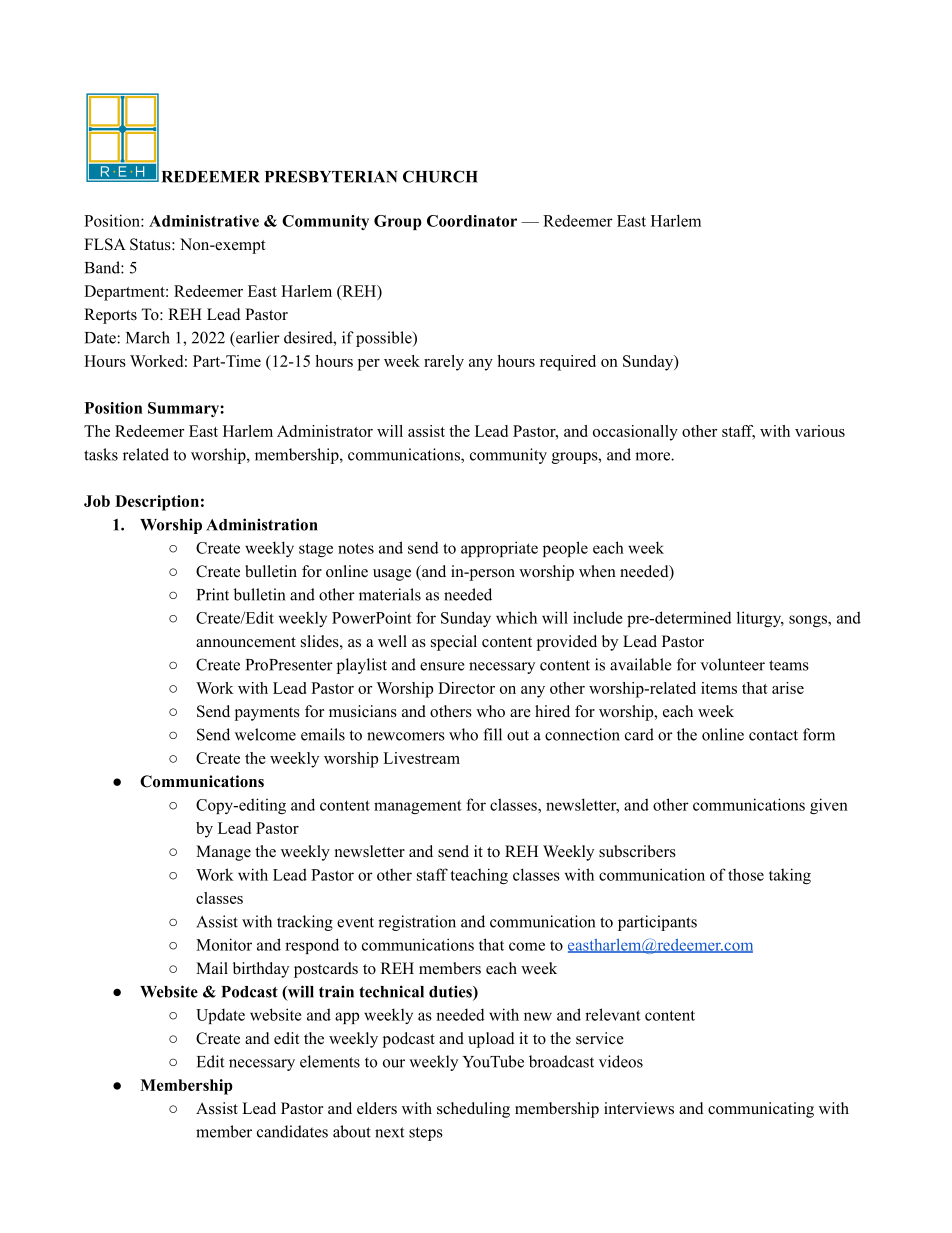 The image size is (952, 1233). Describe the element at coordinates (472, 221) in the image. I see `Coordinator` at that location.
